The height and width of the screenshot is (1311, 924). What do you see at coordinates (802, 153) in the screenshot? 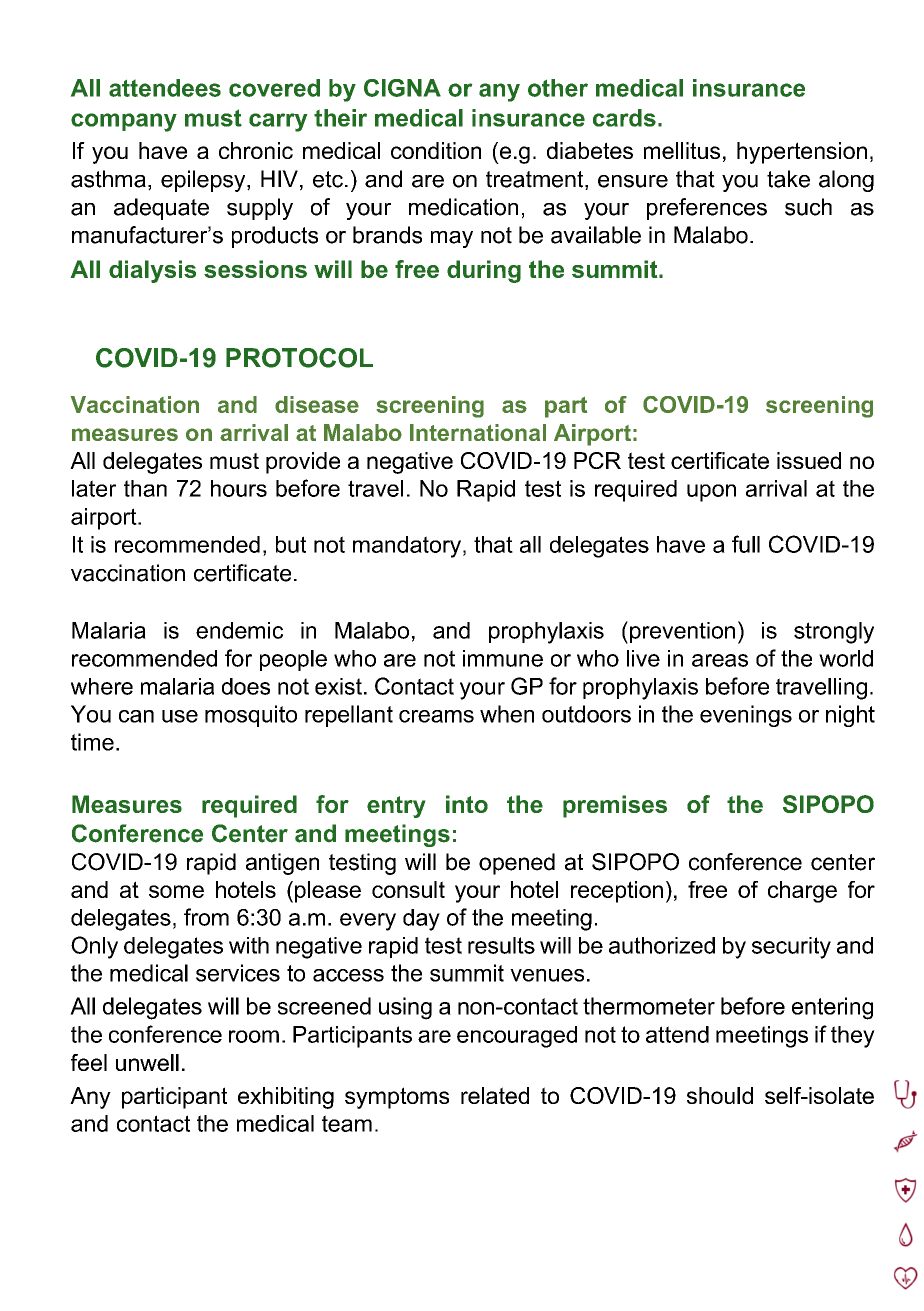
I see `hypertension` at bounding box center [802, 153].
